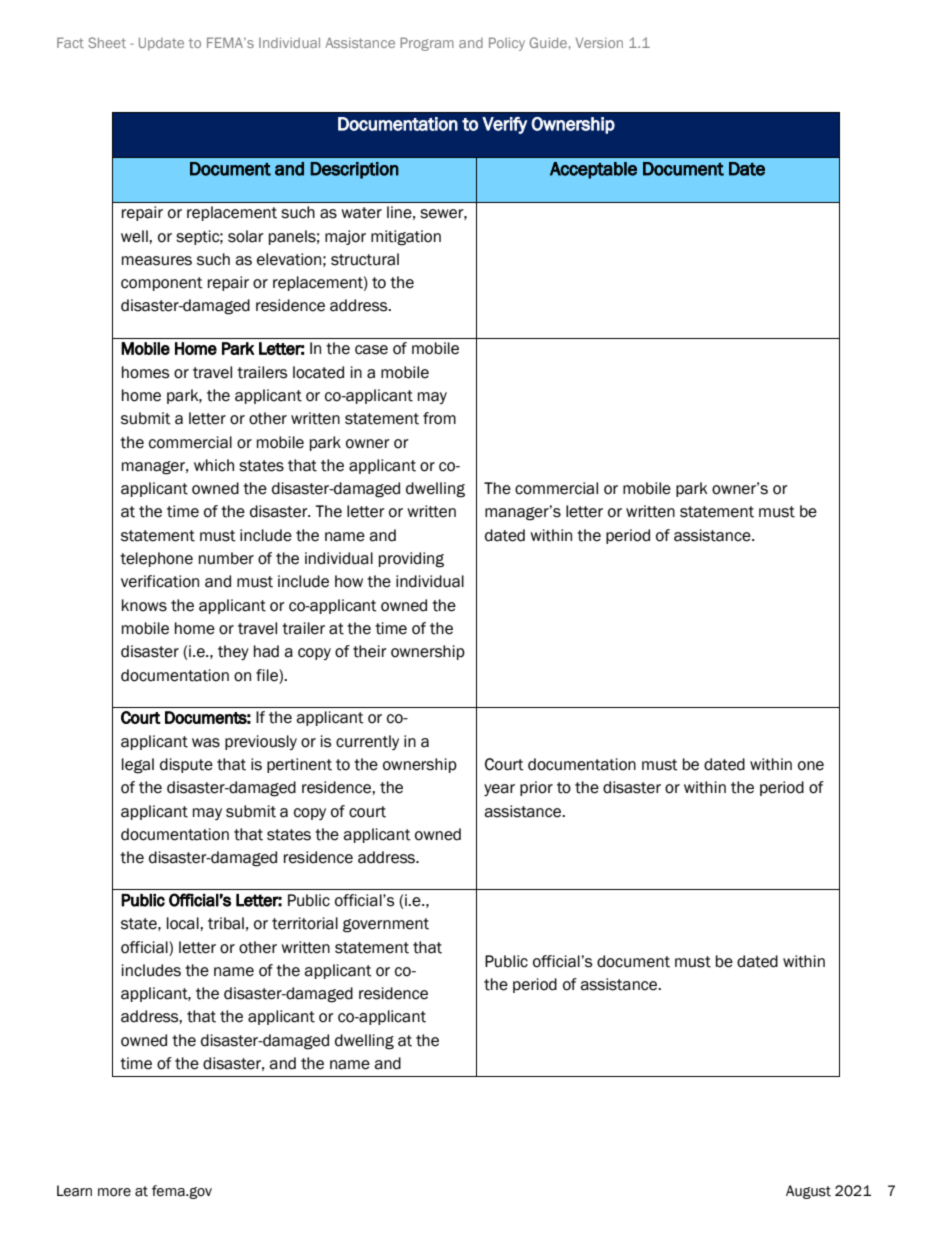 The image size is (952, 1233). Describe the element at coordinates (599, 43) in the document. I see `Version` at that location.
